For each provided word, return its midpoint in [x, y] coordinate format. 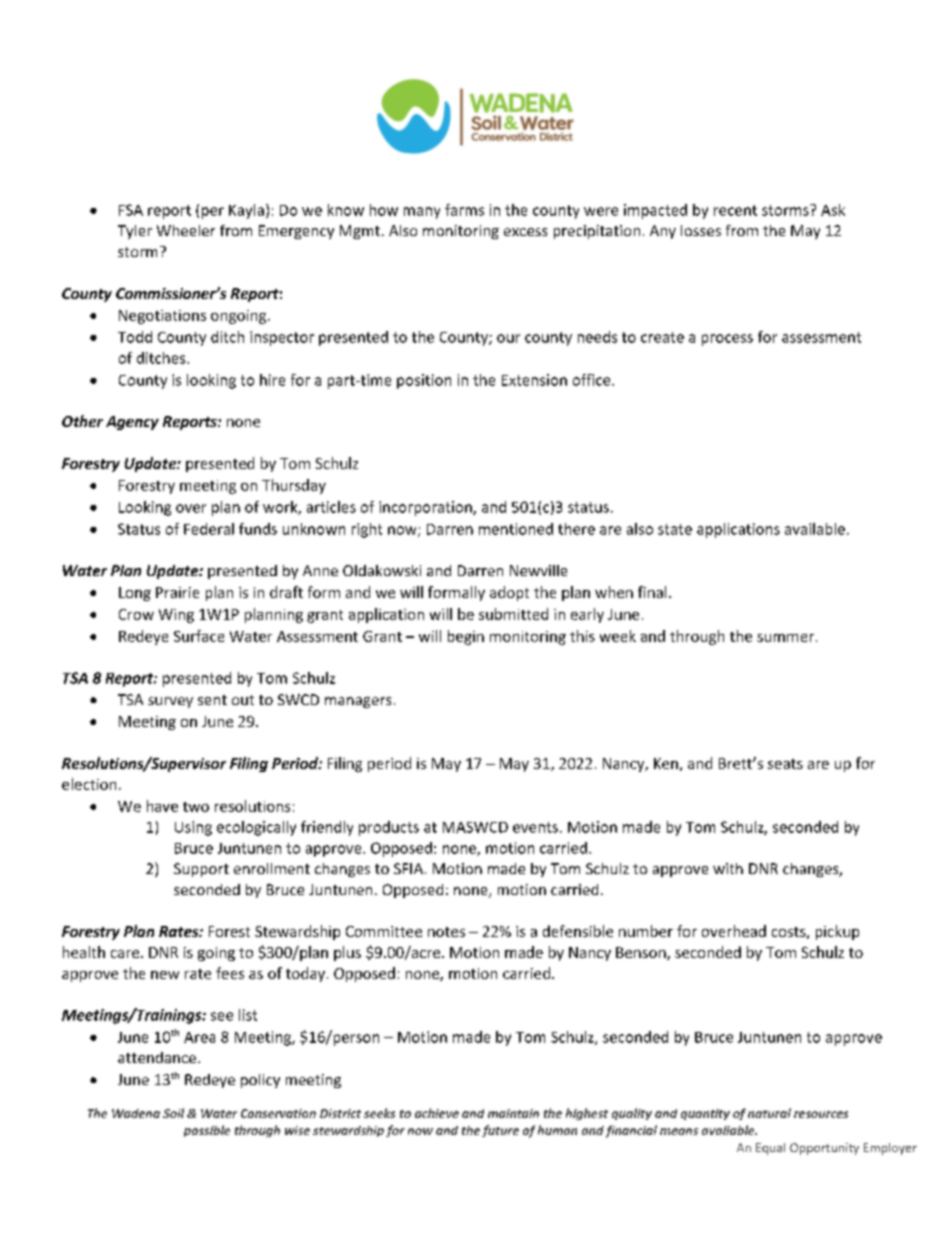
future [500, 1131]
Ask [833, 210]
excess [525, 232]
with [728, 868]
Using [193, 828]
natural [769, 1113]
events [535, 827]
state [675, 529]
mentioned [516, 529]
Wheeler [186, 230]
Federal [209, 529]
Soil [173, 1113]
